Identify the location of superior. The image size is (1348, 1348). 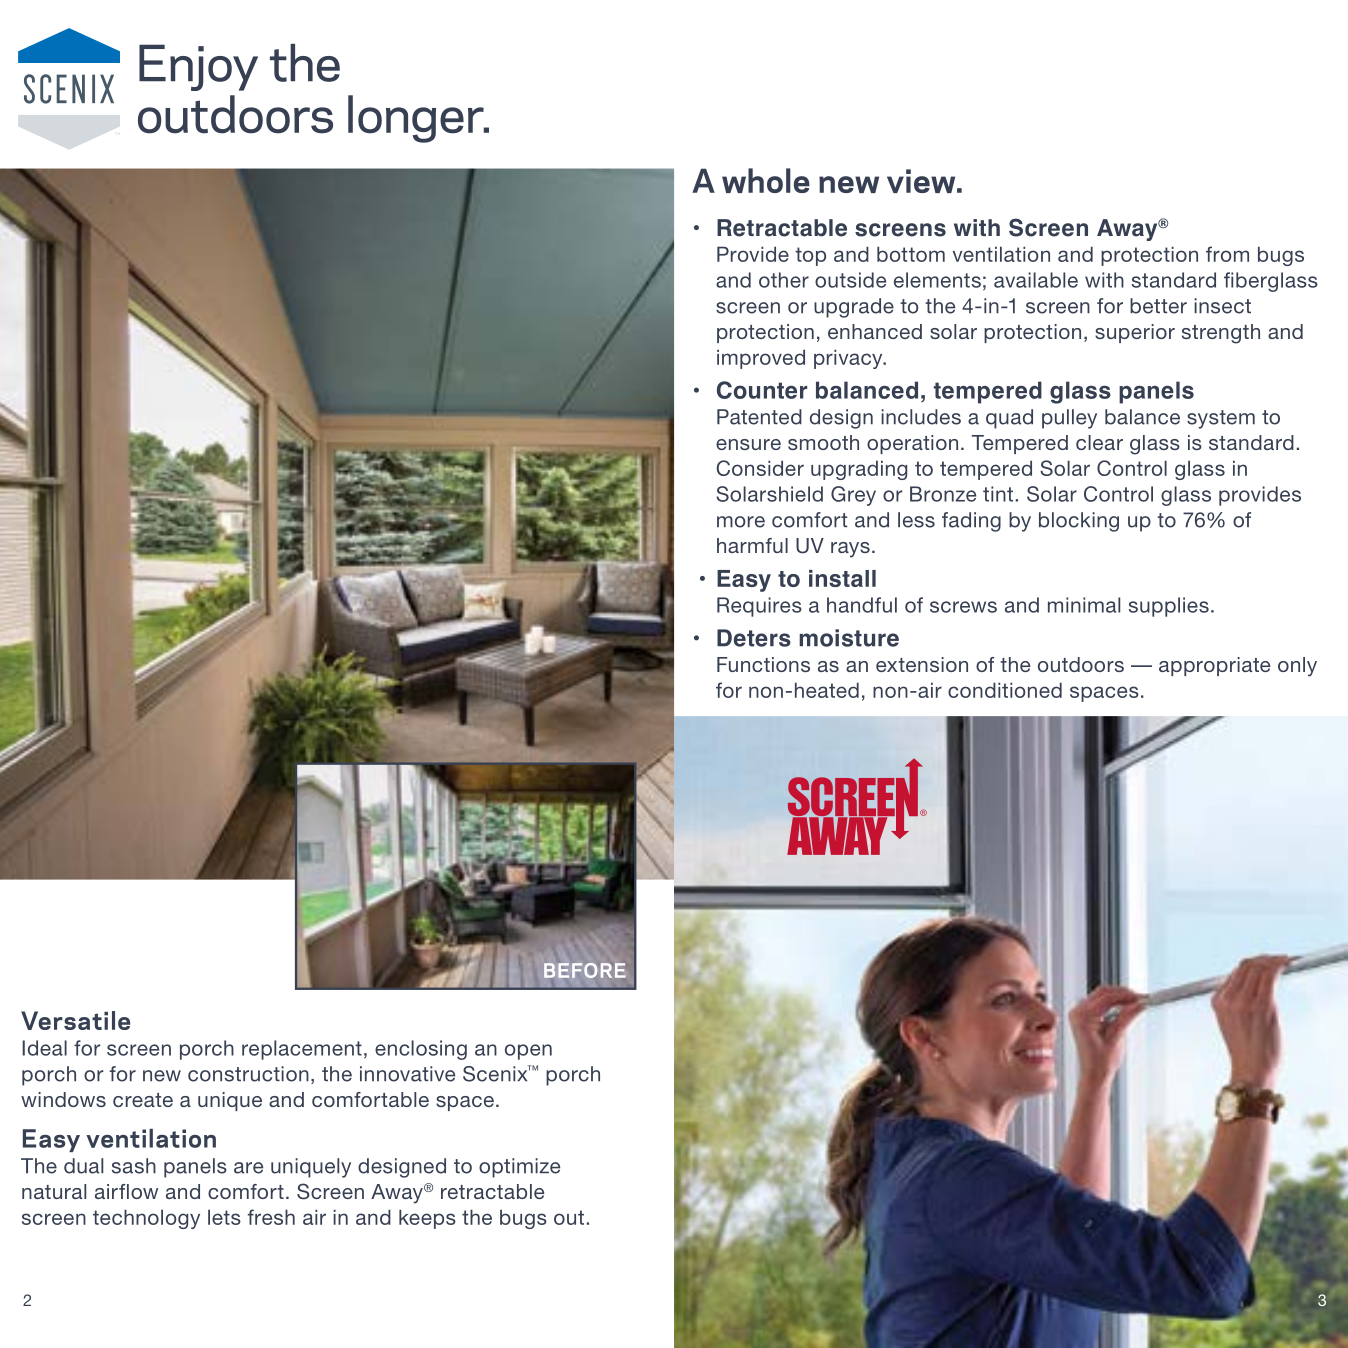
(1135, 333).
